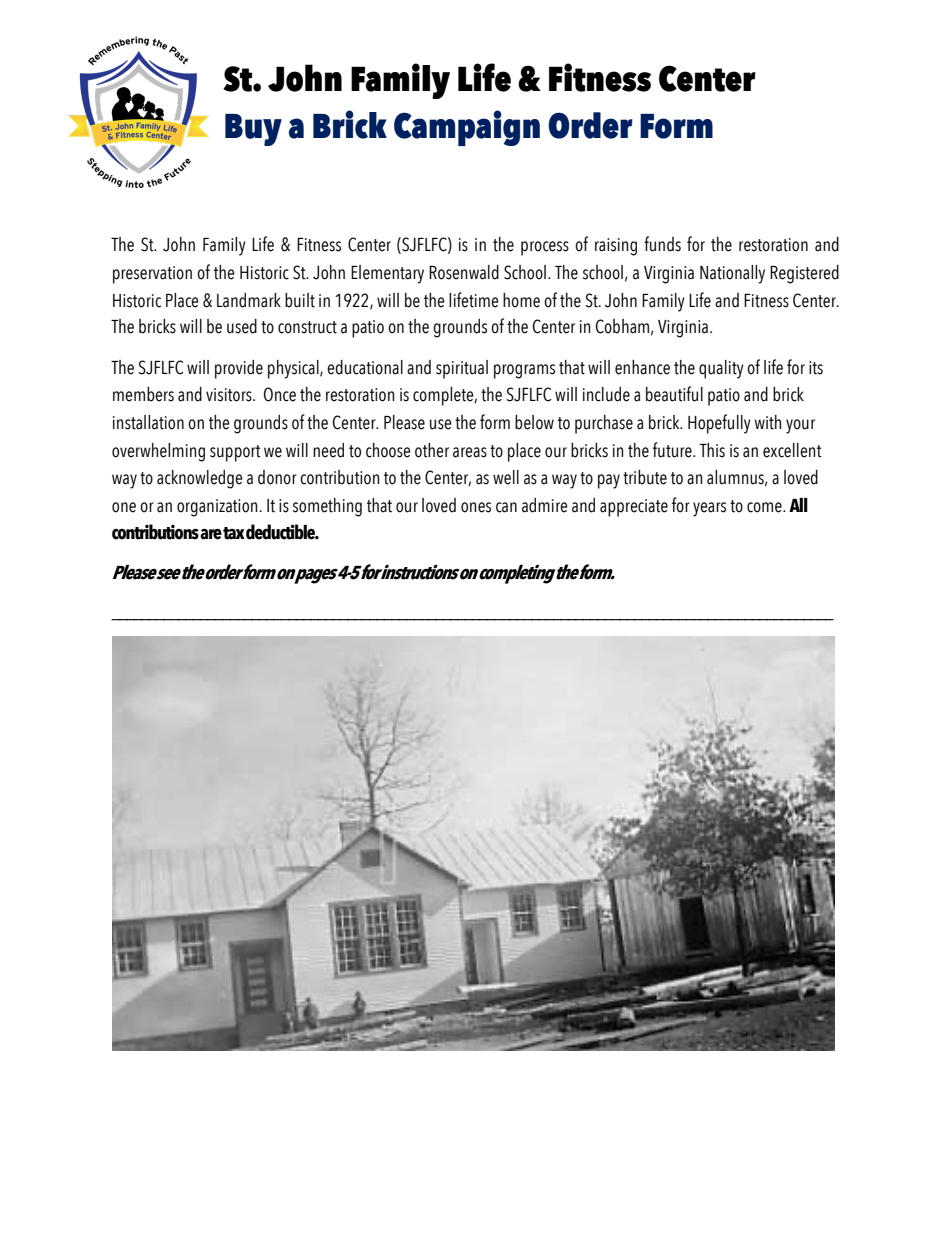 This screenshot has height=1233, width=952. Describe the element at coordinates (148, 422) in the screenshot. I see `installation` at that location.
